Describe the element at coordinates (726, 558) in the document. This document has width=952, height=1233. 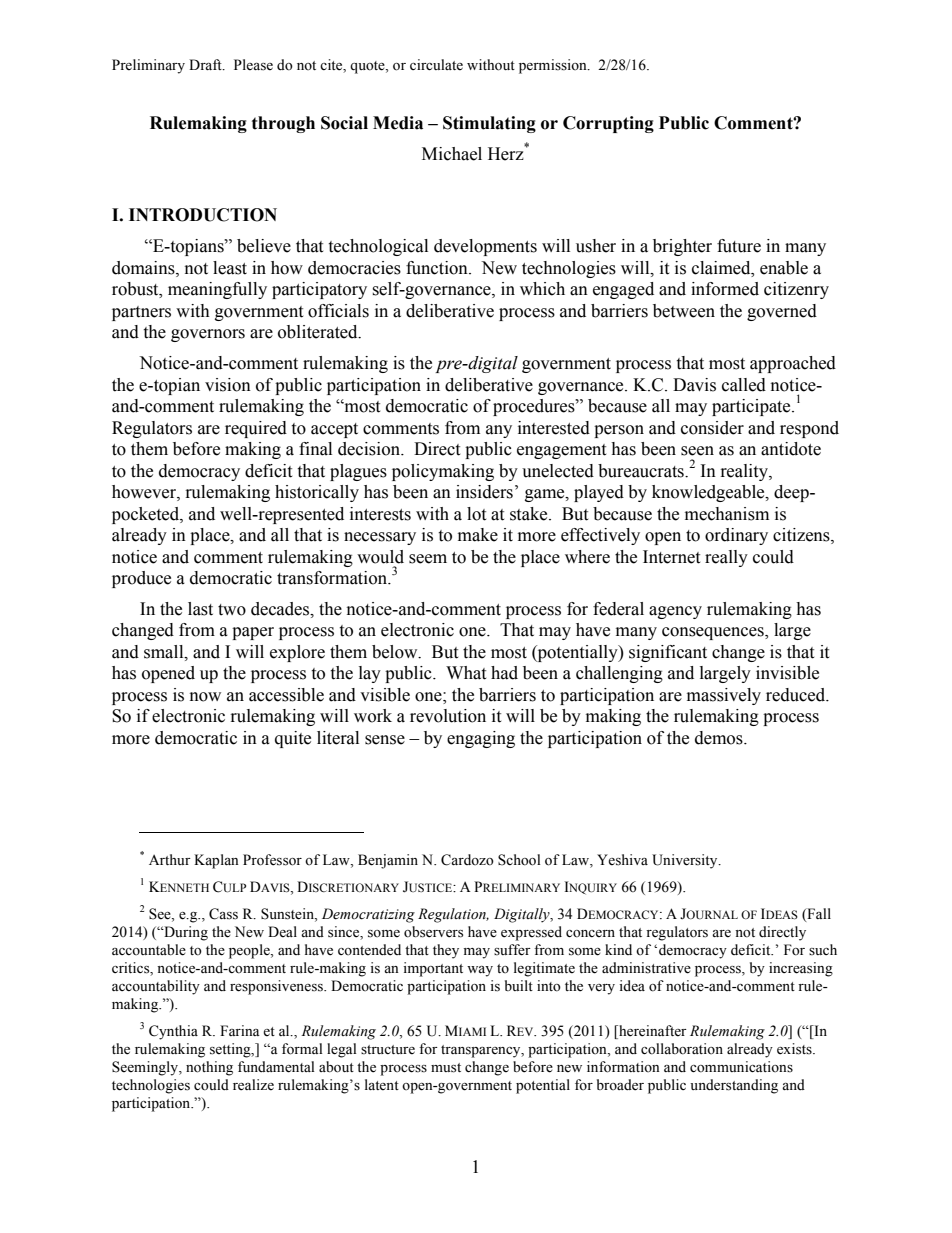
I see `really` at that location.
